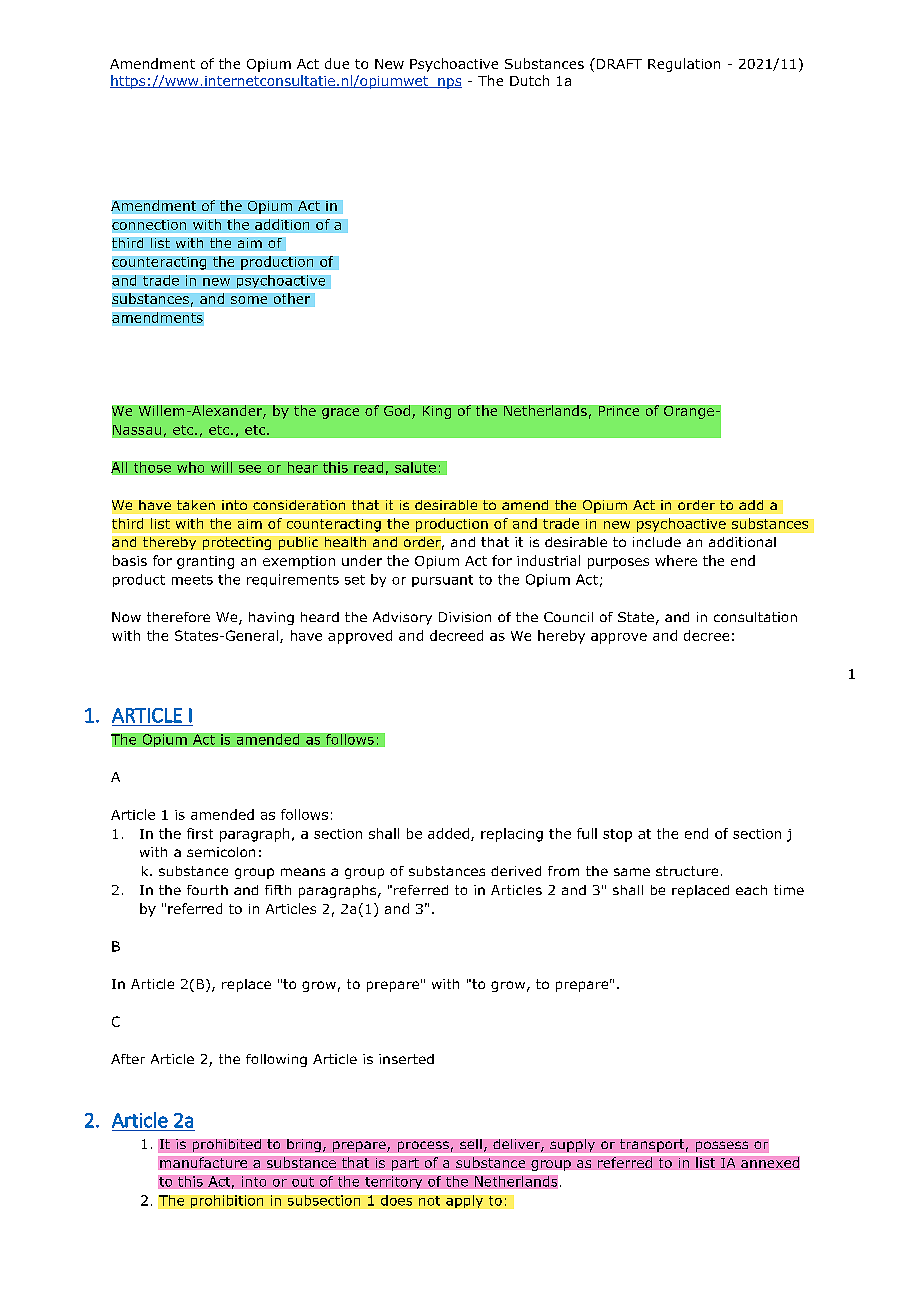 The image size is (924, 1308). What do you see at coordinates (657, 542) in the document?
I see `include` at bounding box center [657, 542].
